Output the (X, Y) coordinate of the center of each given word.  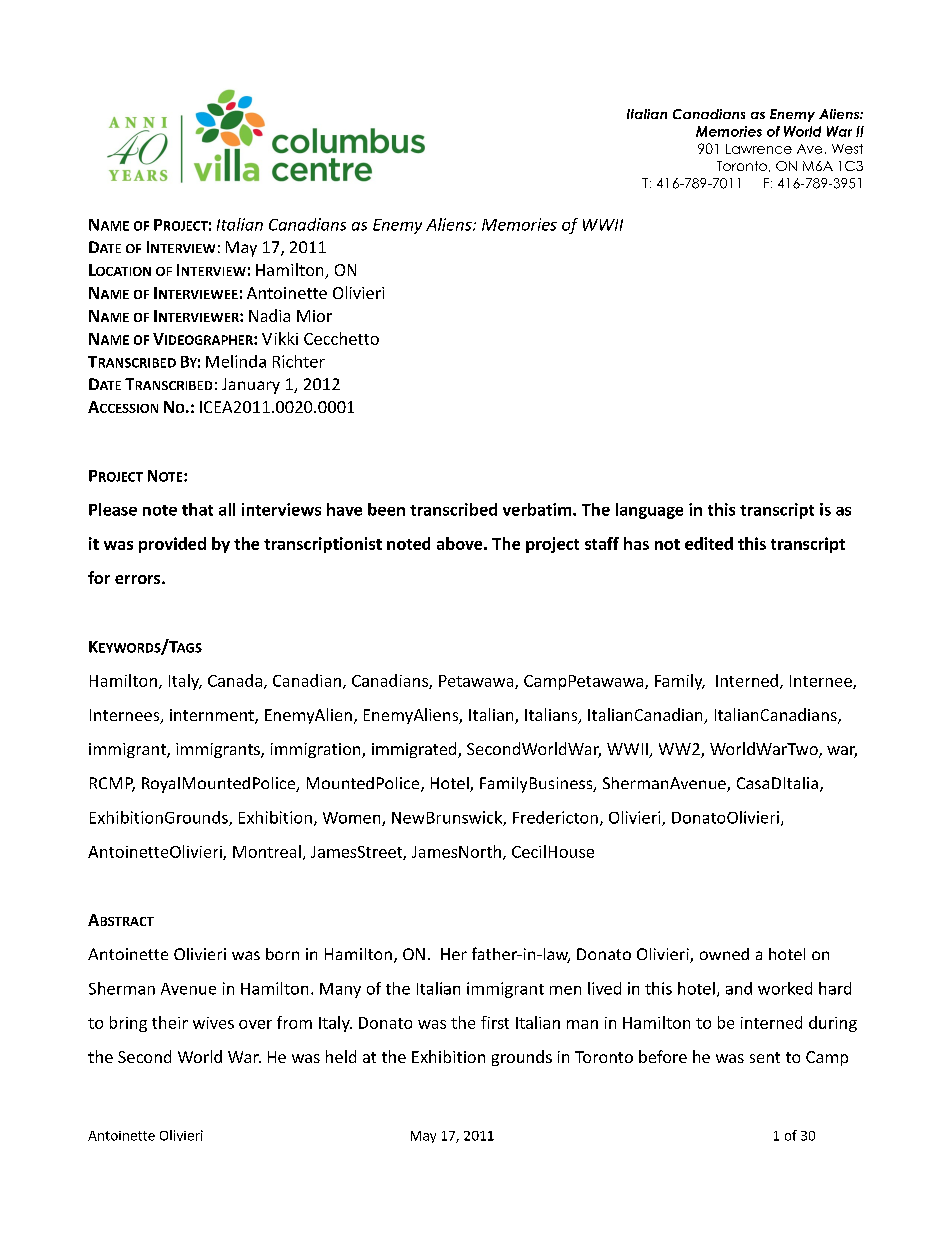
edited (709, 543)
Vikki (280, 338)
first (495, 1022)
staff (602, 543)
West (847, 149)
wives (213, 1023)
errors (139, 579)
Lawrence (759, 149)
